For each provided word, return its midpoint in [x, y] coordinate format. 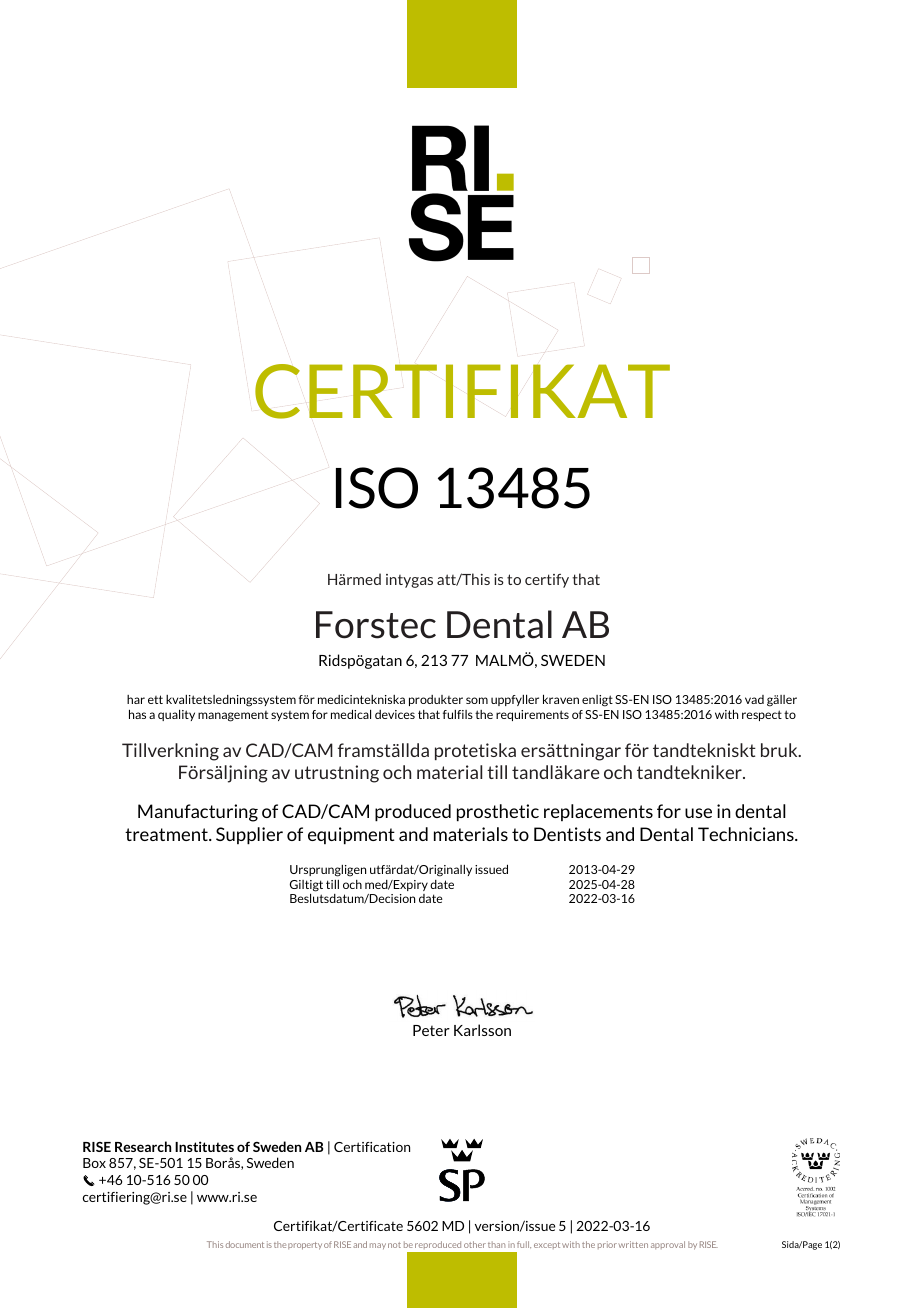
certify [547, 581]
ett [155, 699]
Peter [431, 1030]
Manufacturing [198, 813]
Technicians [747, 834]
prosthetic [498, 813]
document [245, 1244]
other [475, 1244]
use [698, 813]
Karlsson [482, 1030]
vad [754, 699]
